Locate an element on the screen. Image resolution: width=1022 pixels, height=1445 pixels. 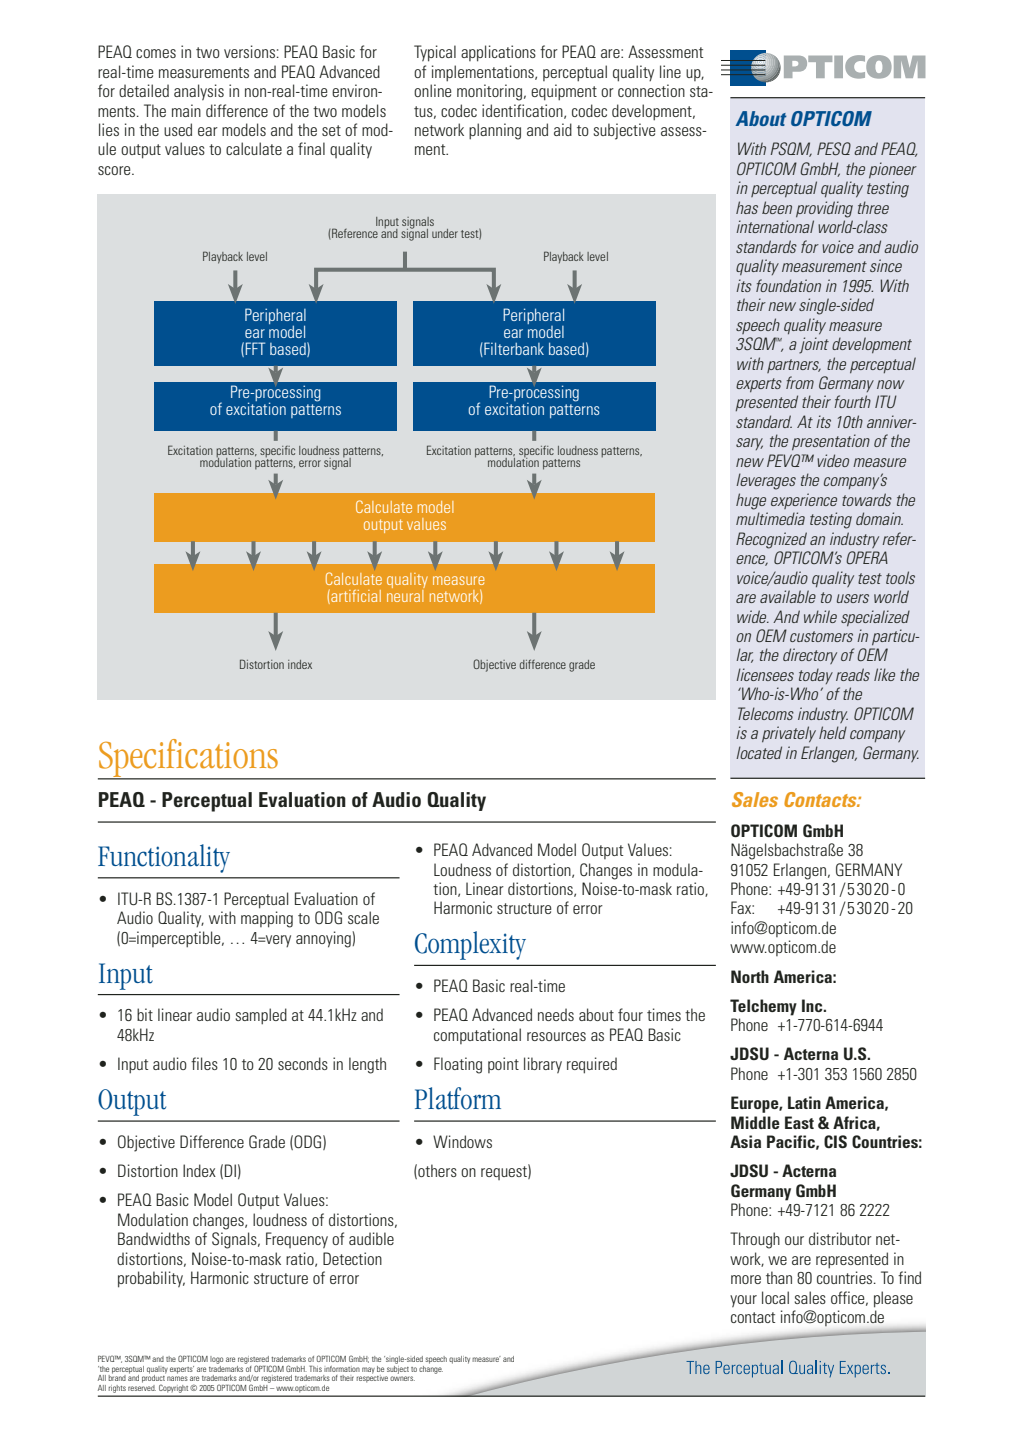
logo is located at coordinates (216, 1360).
